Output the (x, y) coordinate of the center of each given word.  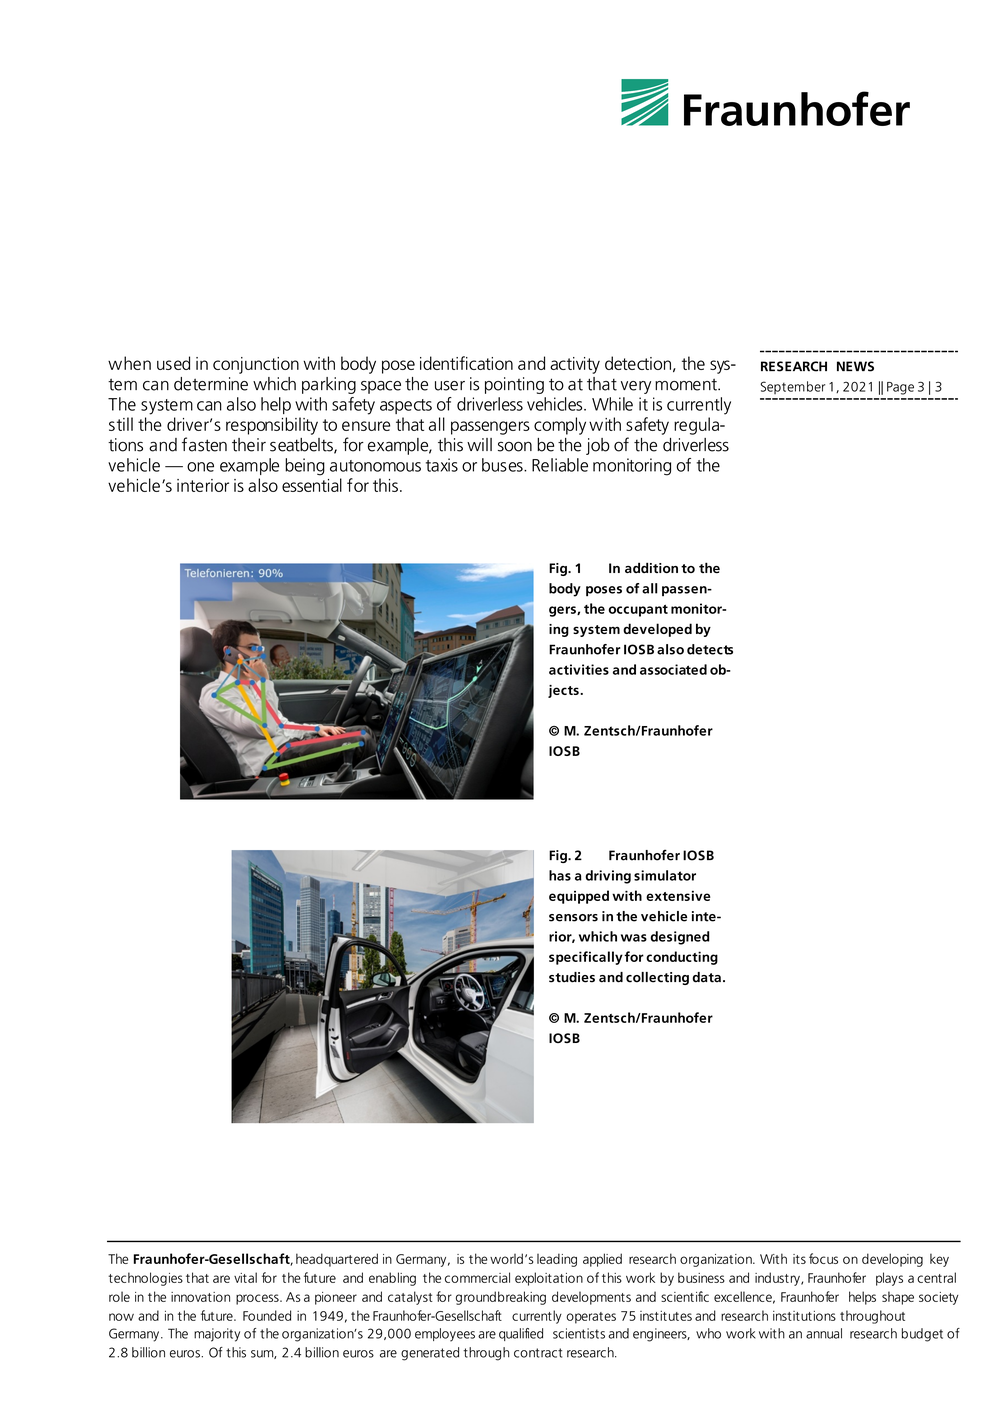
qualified (521, 1334)
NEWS (855, 366)
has (560, 875)
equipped (579, 897)
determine (211, 384)
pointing (514, 385)
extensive (678, 896)
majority (217, 1335)
